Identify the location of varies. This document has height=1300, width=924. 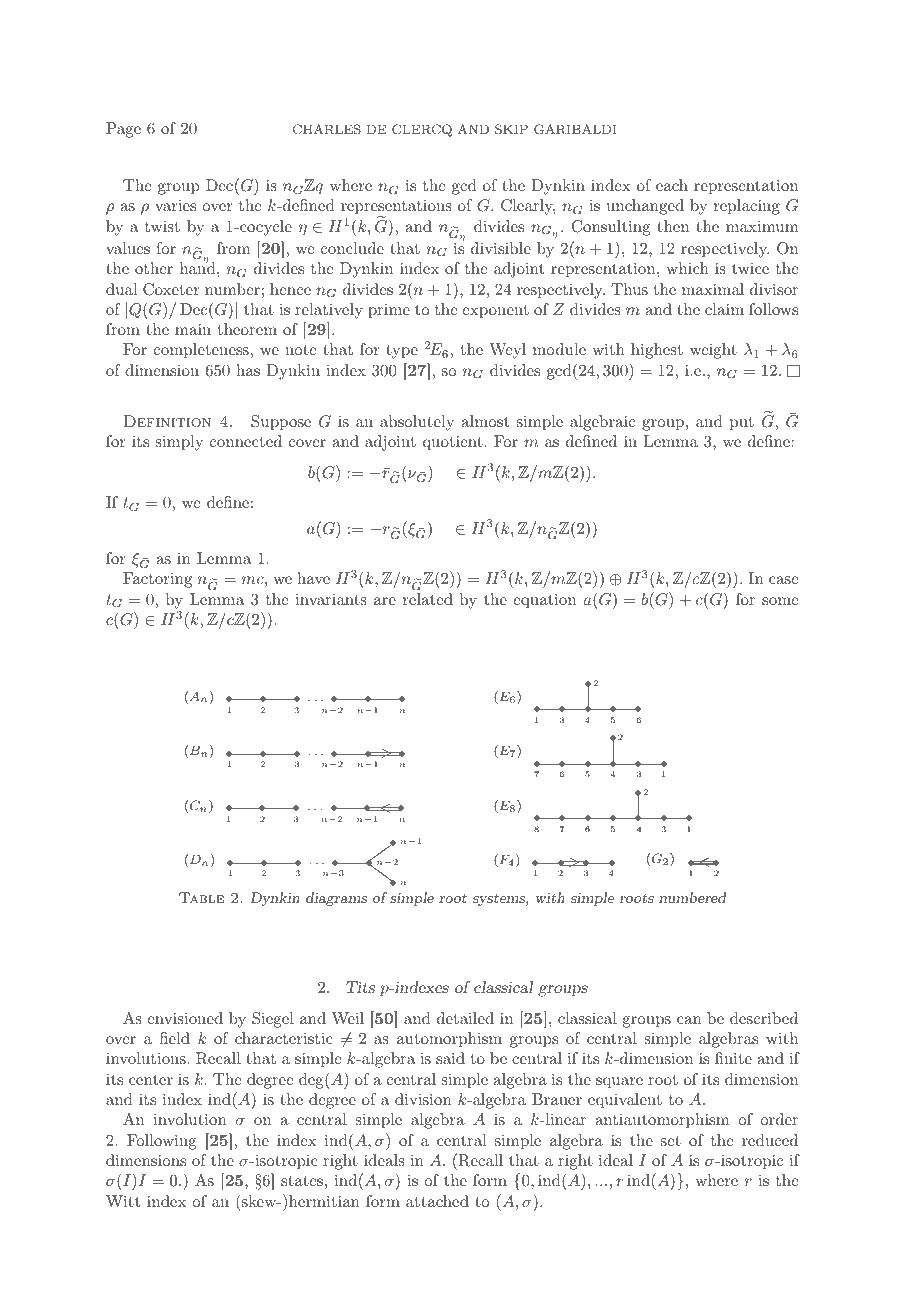
(175, 205).
